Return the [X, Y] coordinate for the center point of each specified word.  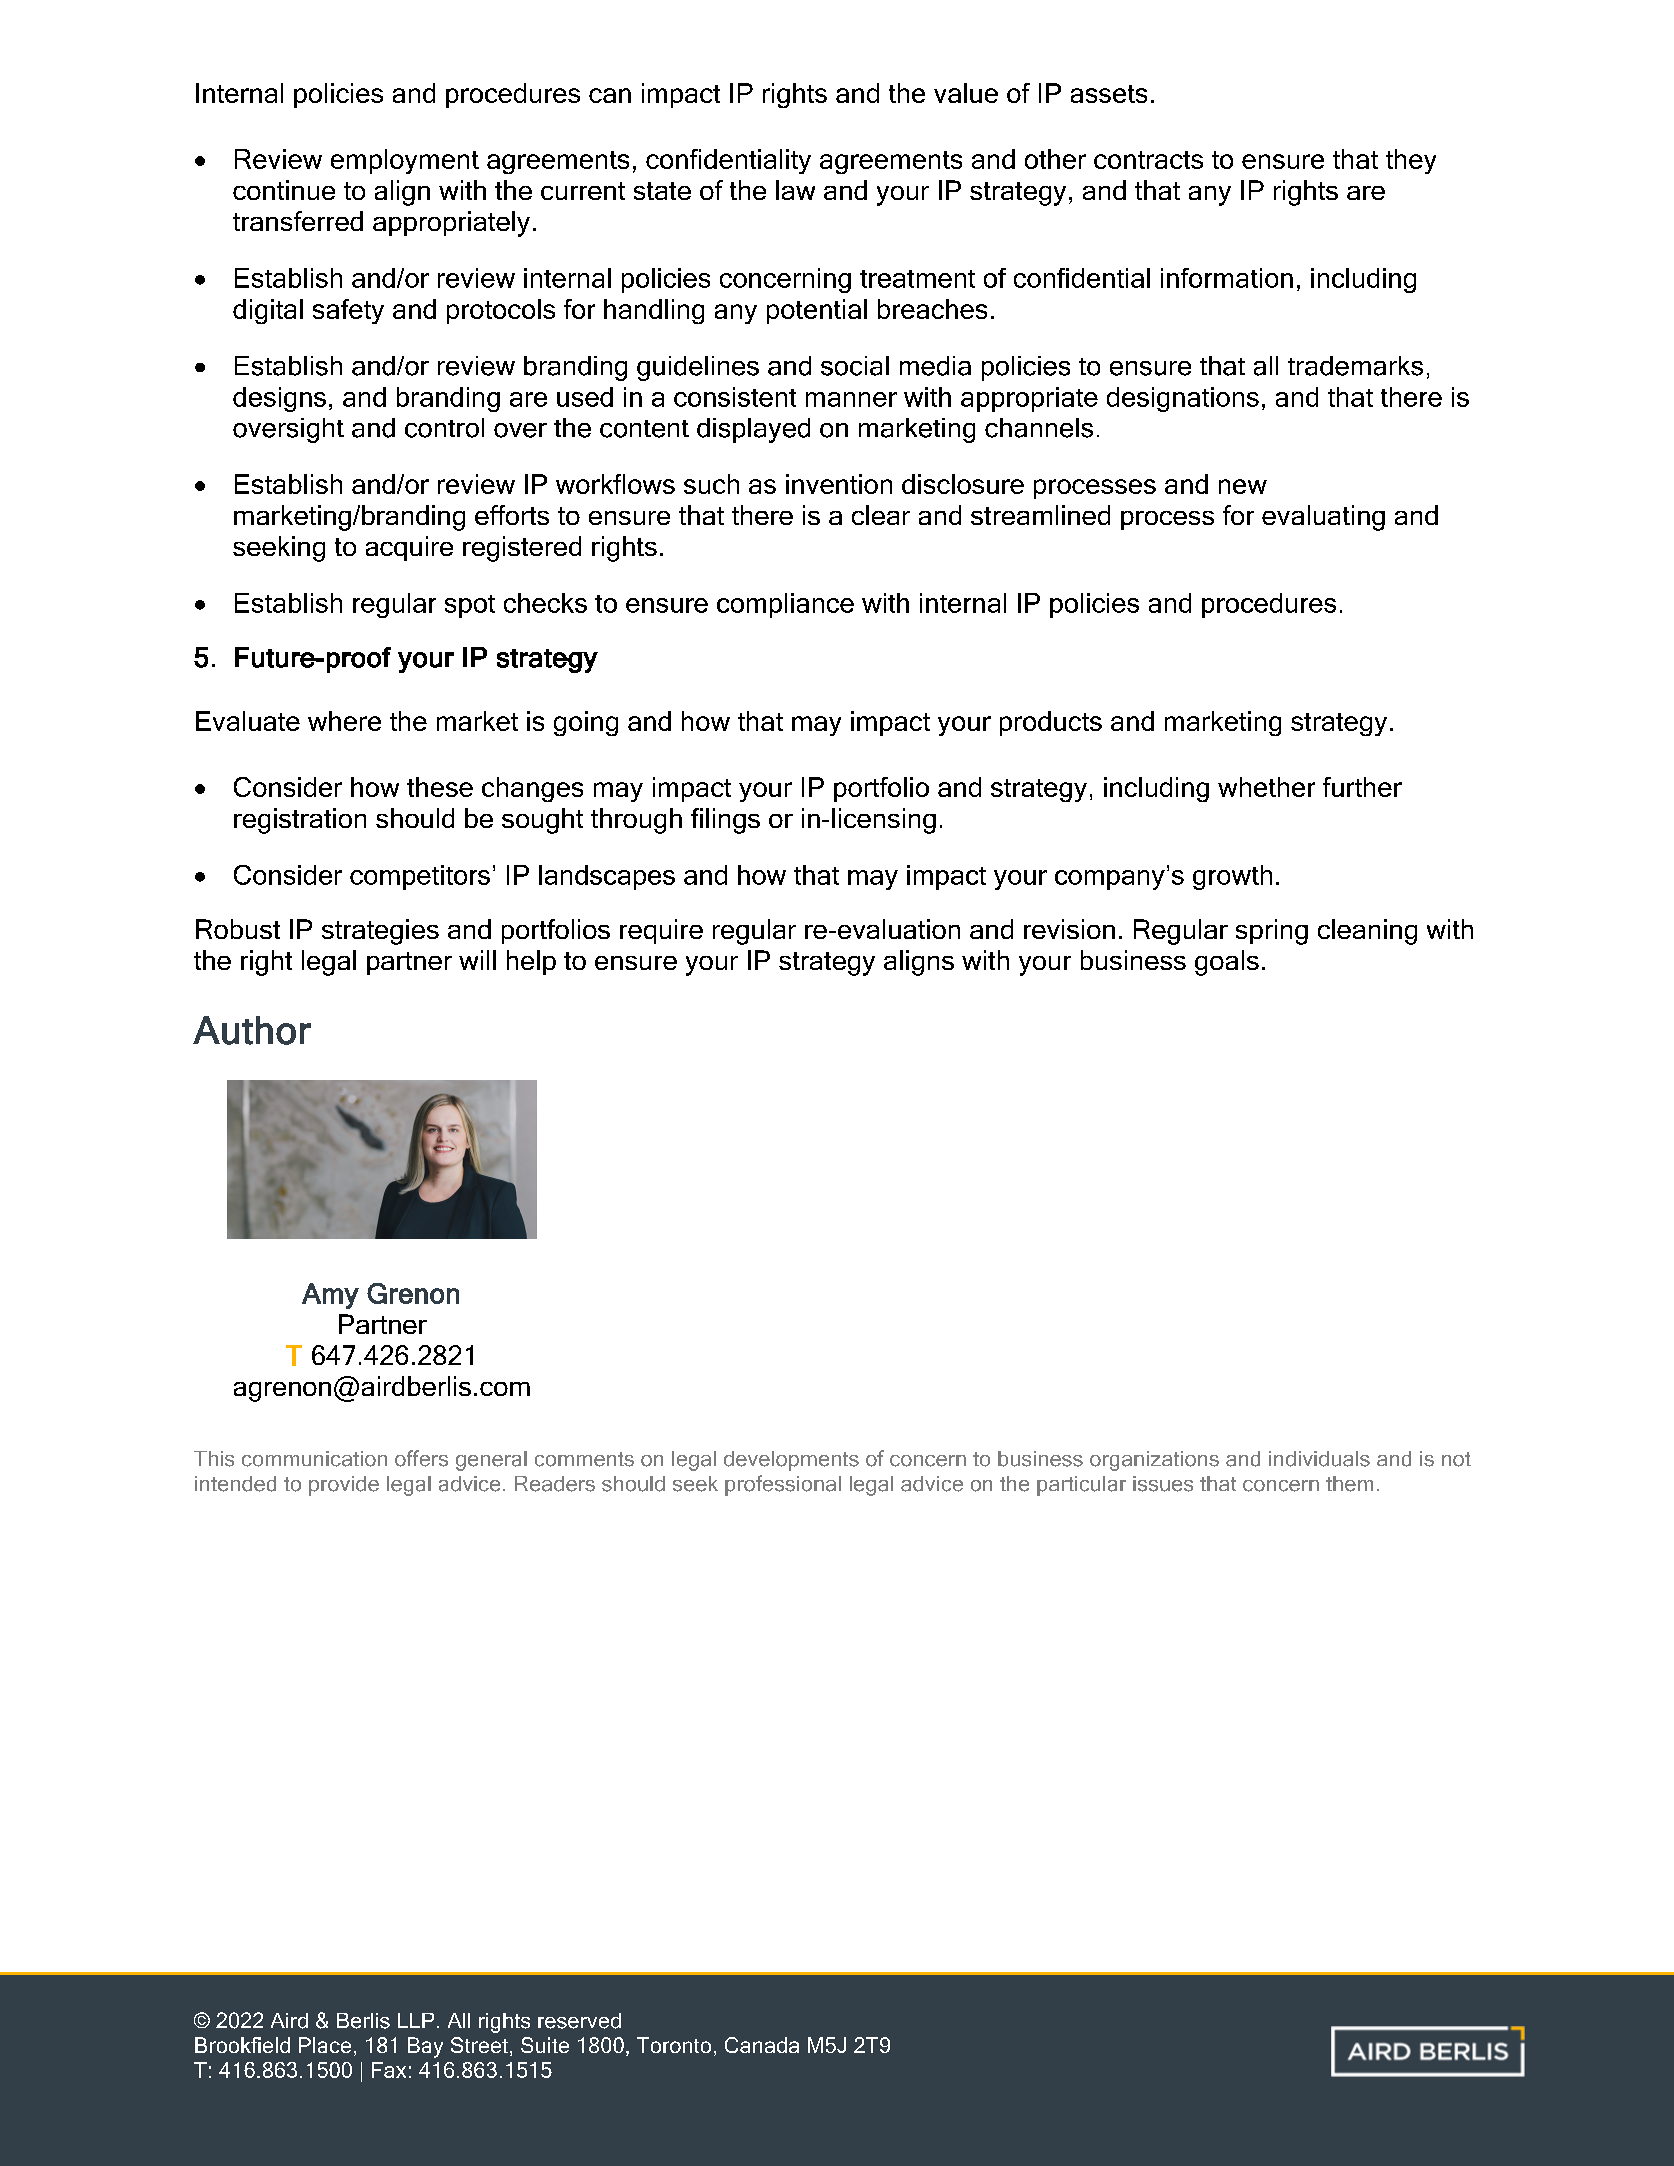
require [661, 931]
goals [1227, 963]
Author [252, 1030]
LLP [416, 2020]
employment [405, 161]
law [795, 190]
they [1411, 161]
